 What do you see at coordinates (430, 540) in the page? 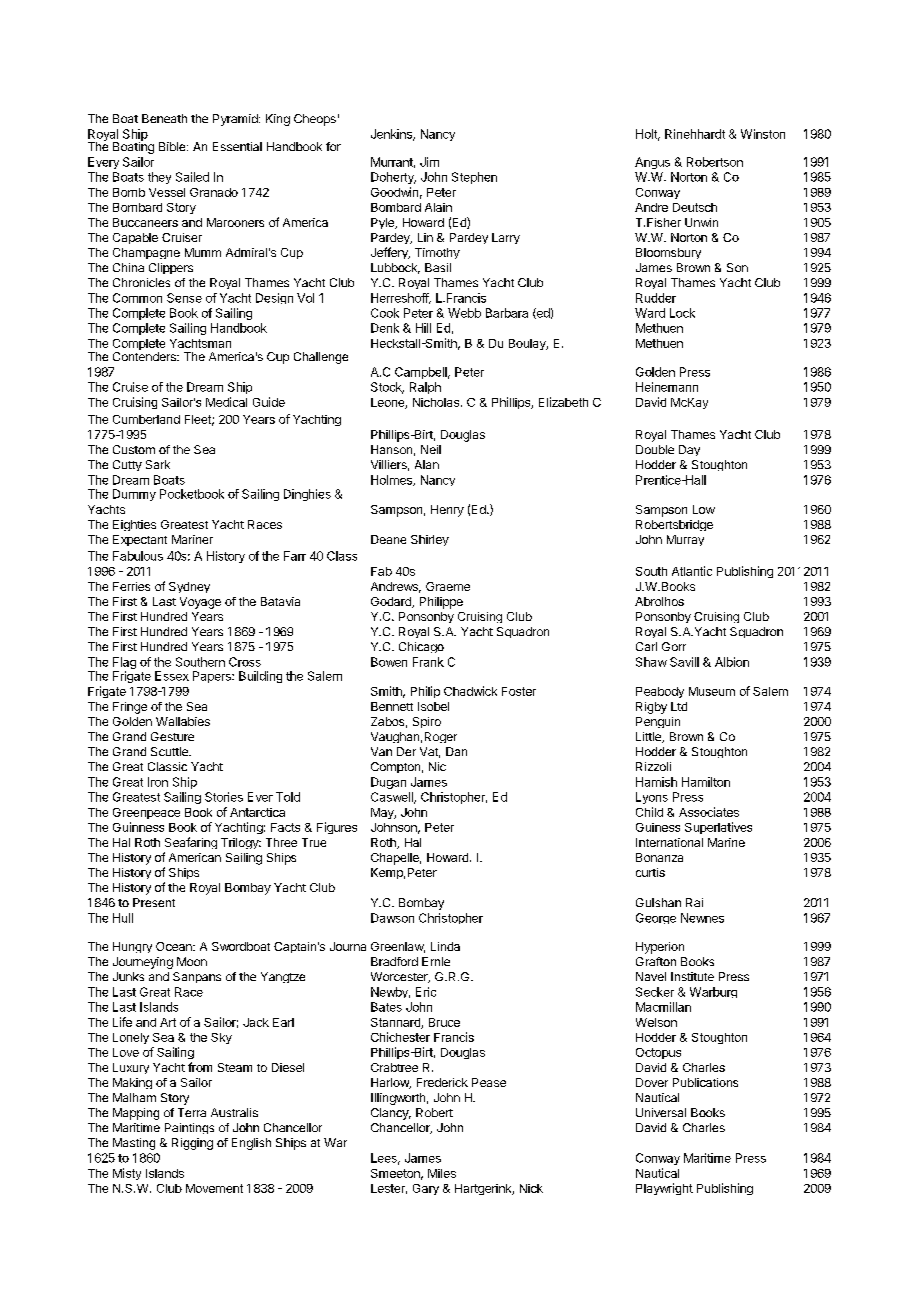
I see `Shirley` at bounding box center [430, 540].
